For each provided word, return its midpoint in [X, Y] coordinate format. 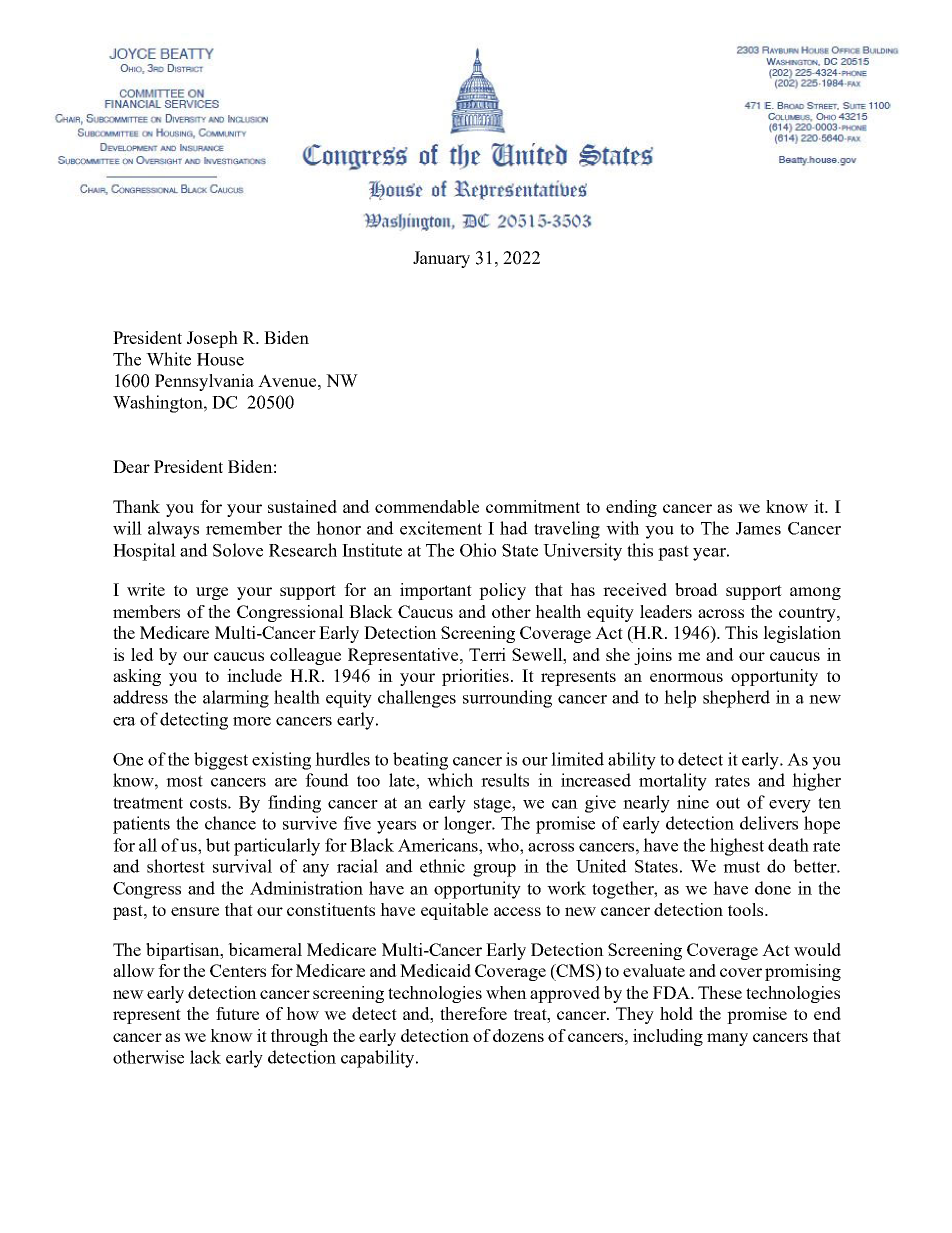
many [727, 1039]
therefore [473, 1013]
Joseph [212, 339]
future [237, 1013]
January [441, 259]
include [254, 675]
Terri [487, 654]
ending [631, 508]
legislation [802, 634]
